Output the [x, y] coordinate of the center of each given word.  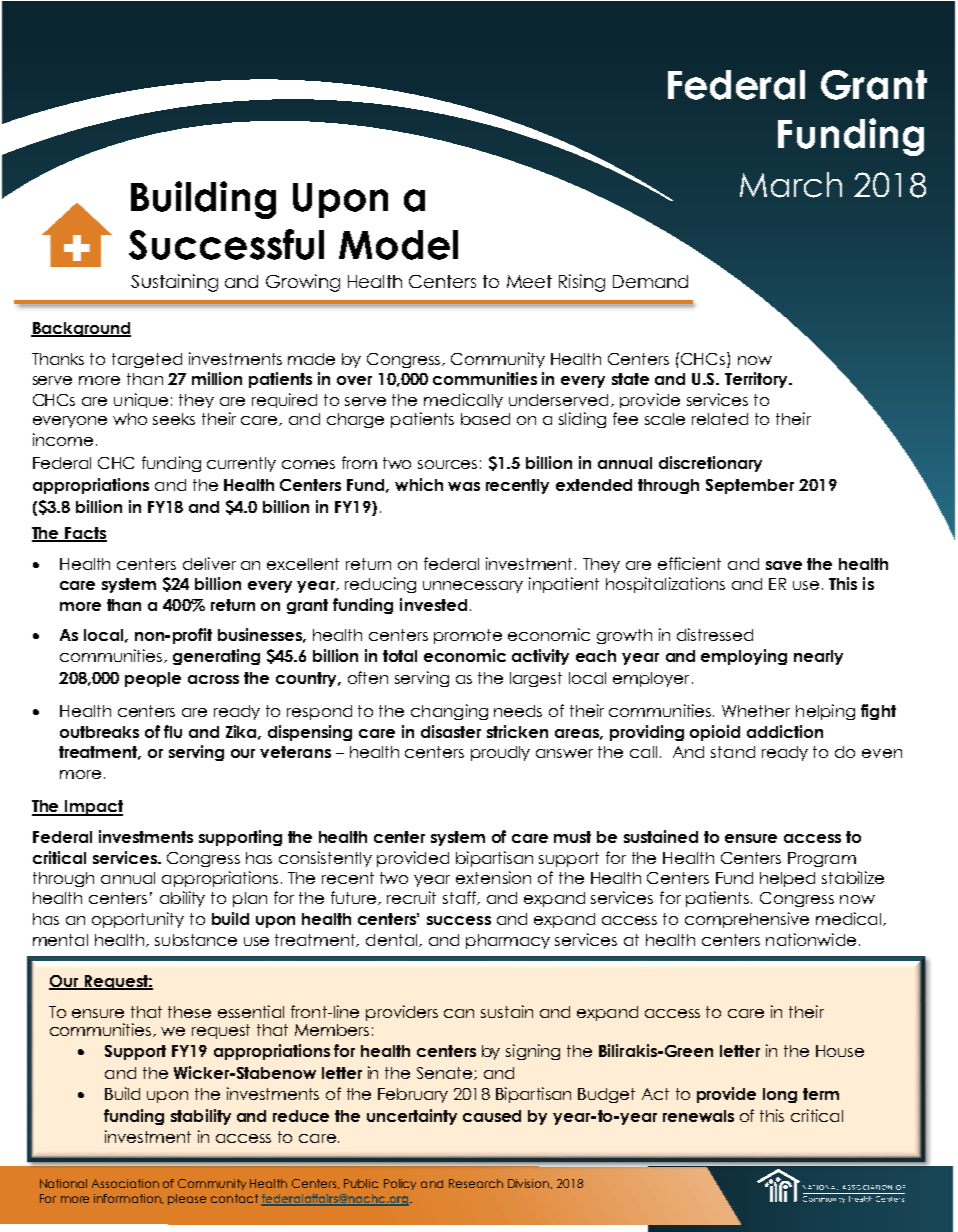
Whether [756, 711]
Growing [303, 283]
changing [449, 712]
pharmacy [508, 941]
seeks [174, 419]
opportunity [138, 920]
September [750, 486]
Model [398, 245]
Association [125, 1183]
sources [447, 464]
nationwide [811, 939]
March [791, 185]
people [153, 679]
